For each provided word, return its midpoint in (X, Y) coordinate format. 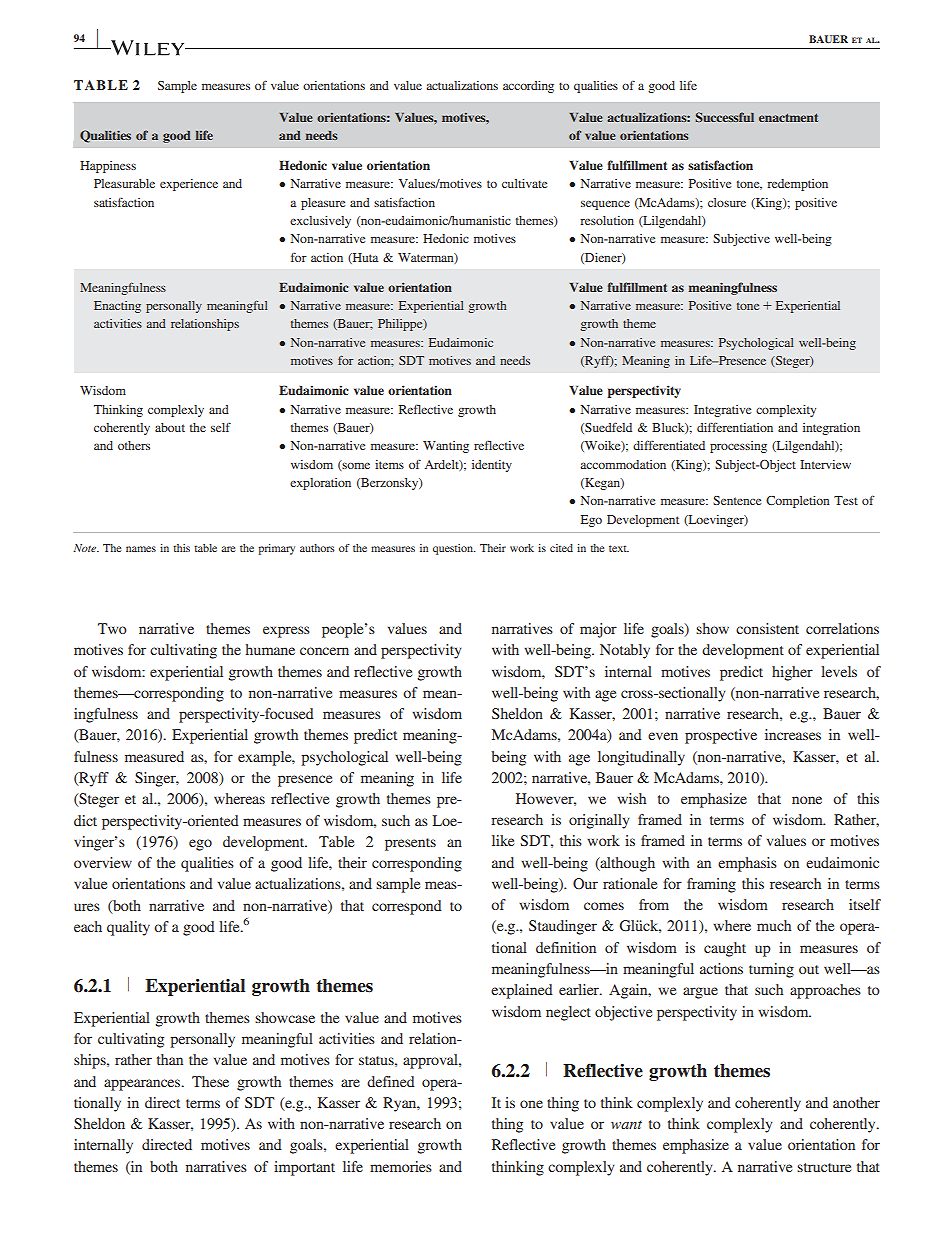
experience (189, 185)
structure (824, 1167)
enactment (788, 117)
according (528, 87)
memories (401, 1166)
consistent (767, 628)
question (454, 549)
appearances (143, 1085)
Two (112, 628)
